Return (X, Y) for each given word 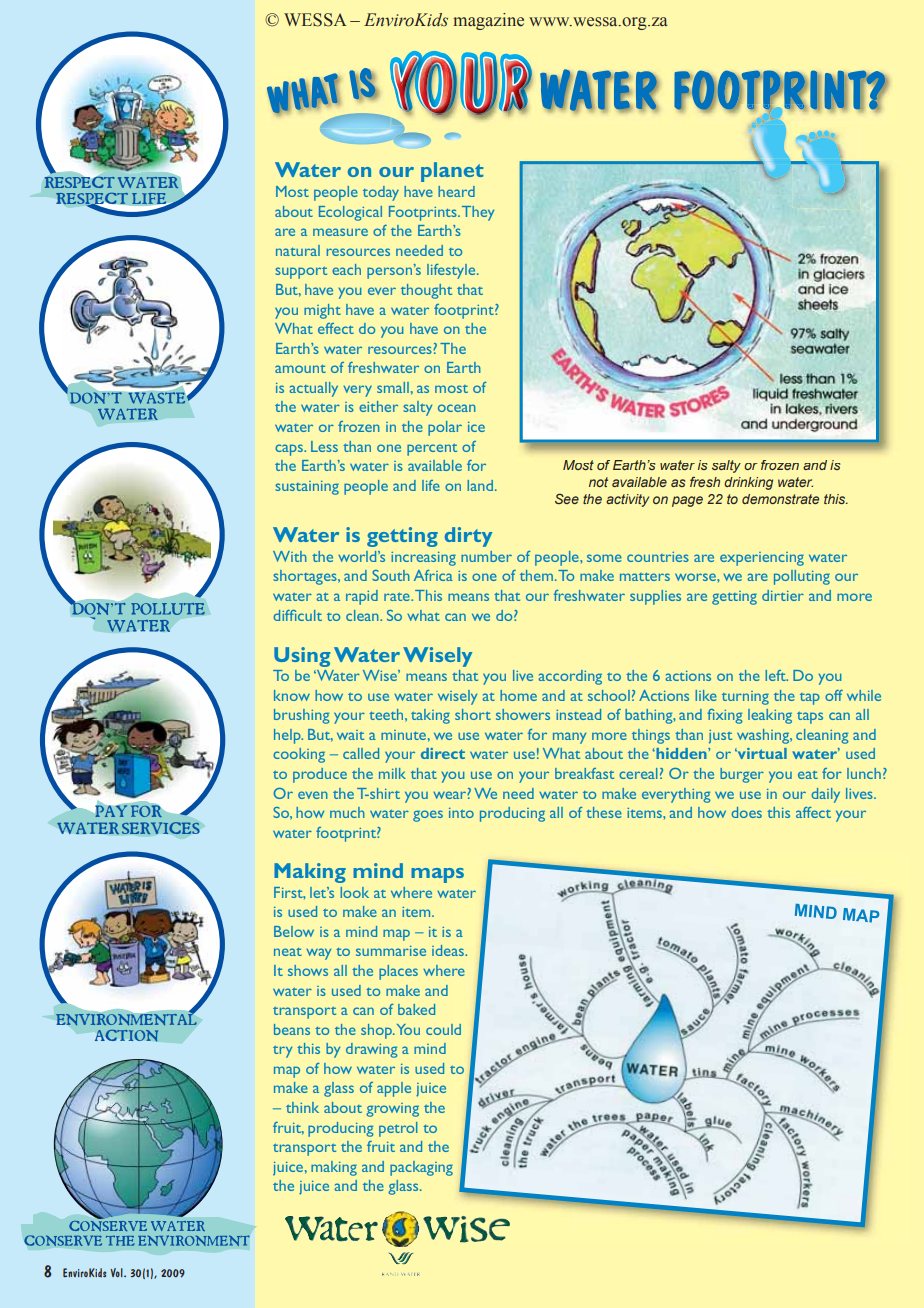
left (777, 675)
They (478, 213)
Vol (117, 1272)
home (518, 695)
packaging (421, 1168)
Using (302, 657)
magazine (488, 21)
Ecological (350, 213)
